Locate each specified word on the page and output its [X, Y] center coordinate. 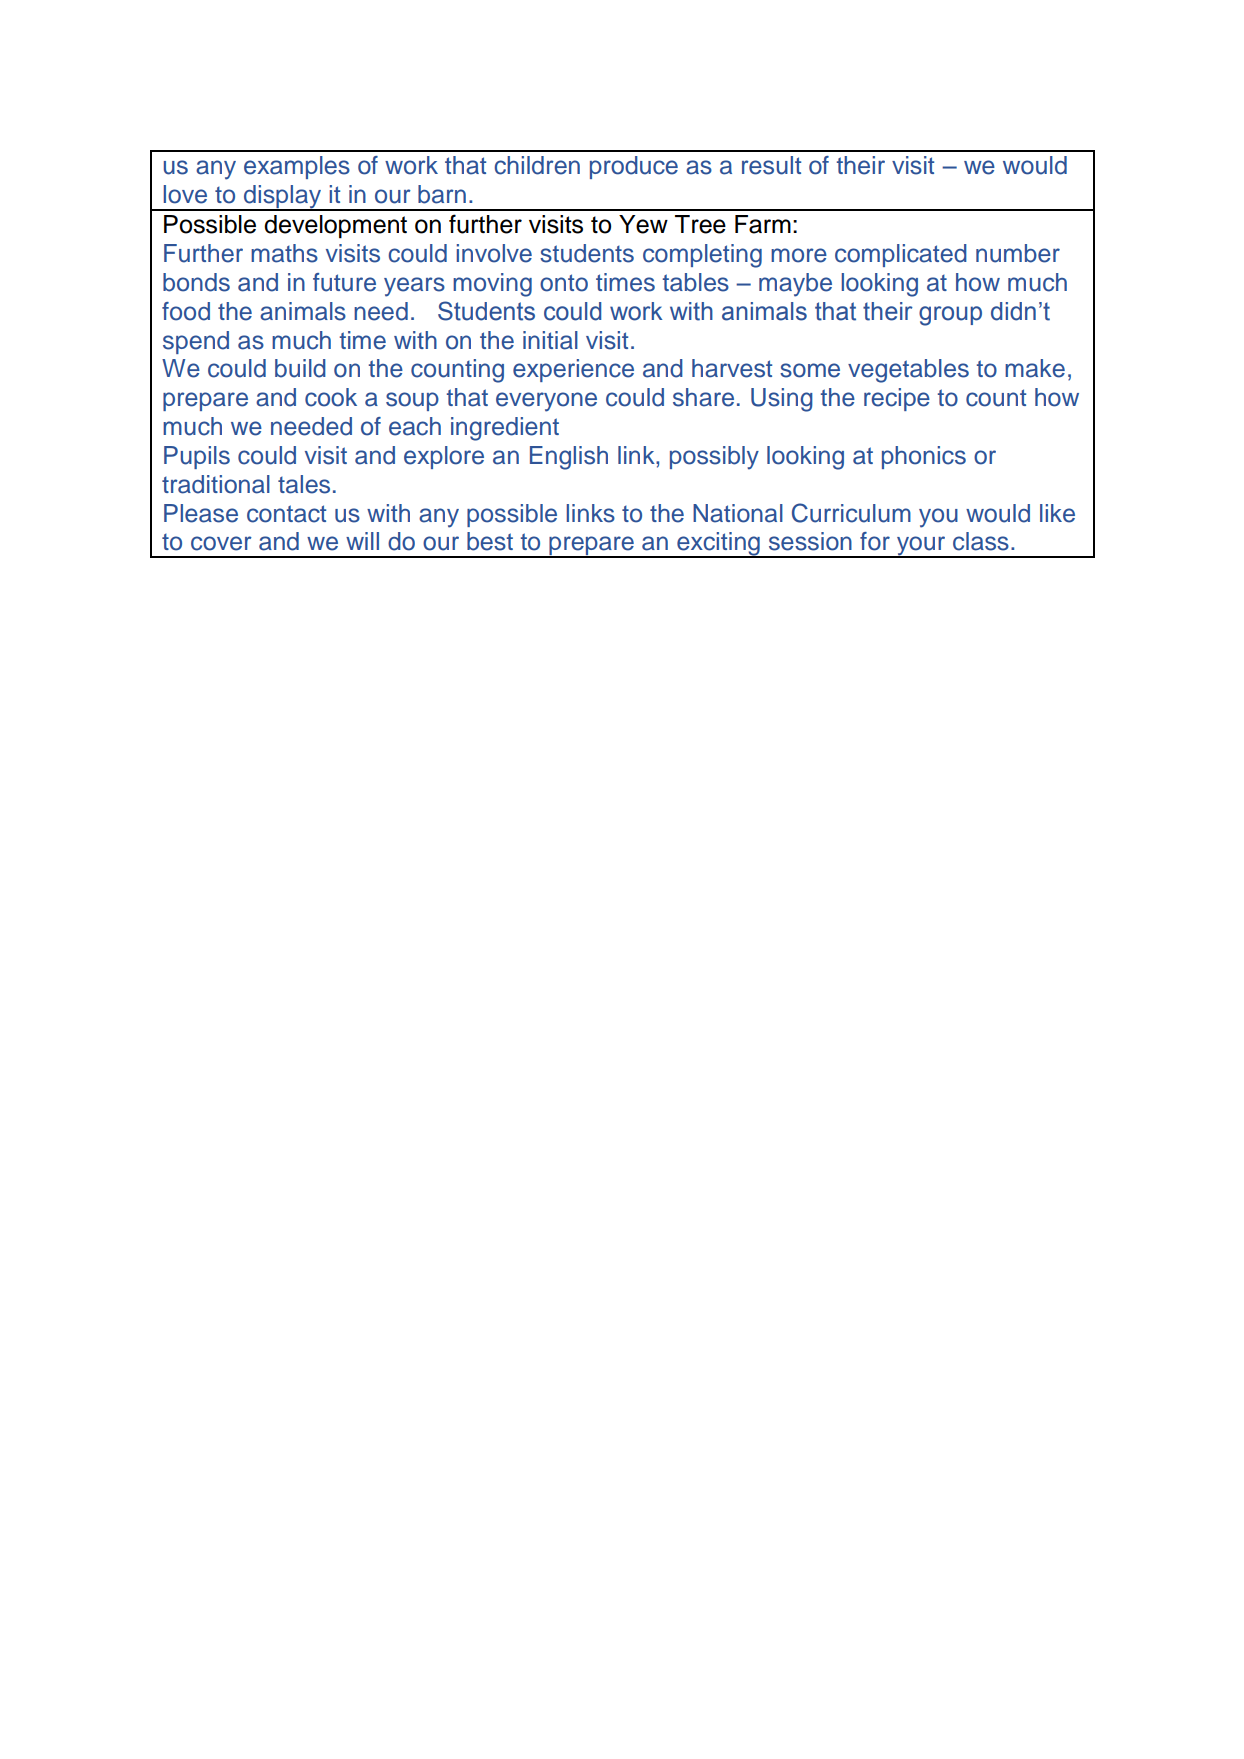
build [300, 368]
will [362, 541]
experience [573, 370]
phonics [924, 457]
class [981, 541]
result [771, 165]
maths [284, 253]
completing [702, 256]
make [1035, 368]
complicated [901, 255]
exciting [718, 545]
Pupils [197, 457]
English [569, 458]
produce [634, 167]
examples [297, 167]
